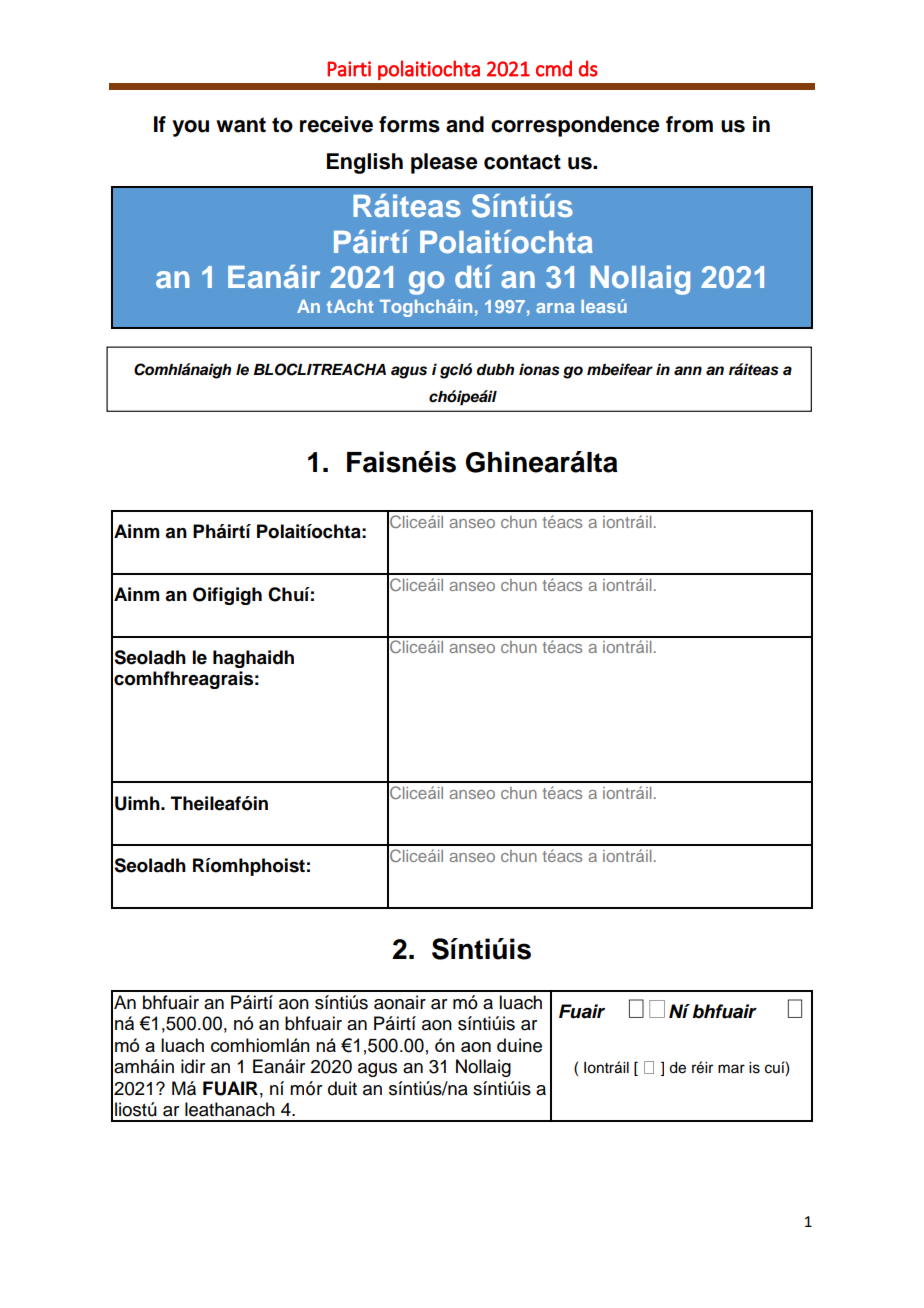 Image resolution: width=924 pixels, height=1308 pixels. I want to click on from, so click(689, 124).
